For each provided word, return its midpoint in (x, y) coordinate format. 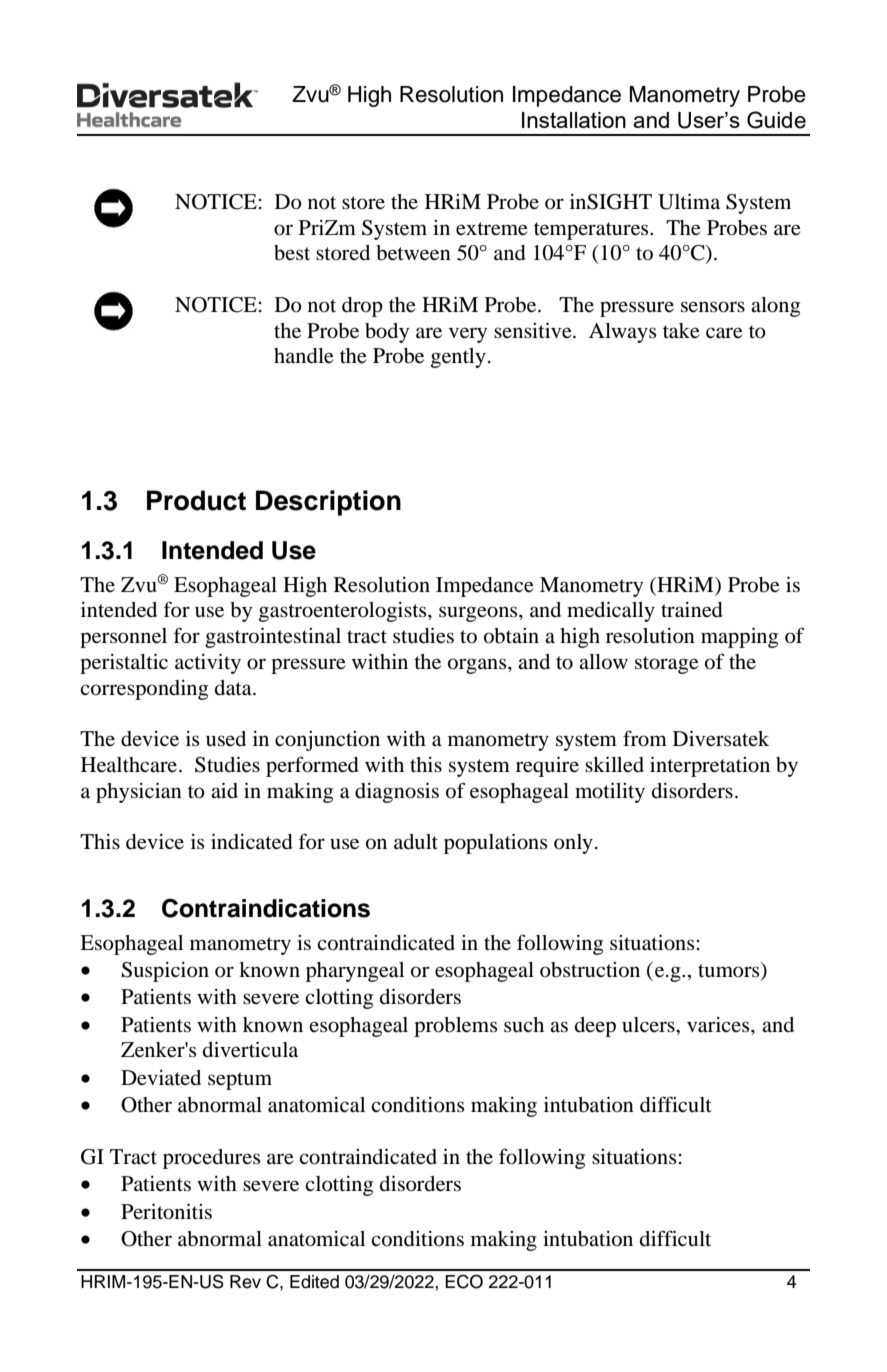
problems (455, 1027)
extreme (492, 229)
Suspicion (165, 972)
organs (478, 666)
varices (719, 1025)
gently (458, 358)
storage (667, 665)
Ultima (689, 202)
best (292, 253)
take (681, 331)
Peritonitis (166, 1212)
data (234, 688)
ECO (464, 1281)
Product (196, 500)
